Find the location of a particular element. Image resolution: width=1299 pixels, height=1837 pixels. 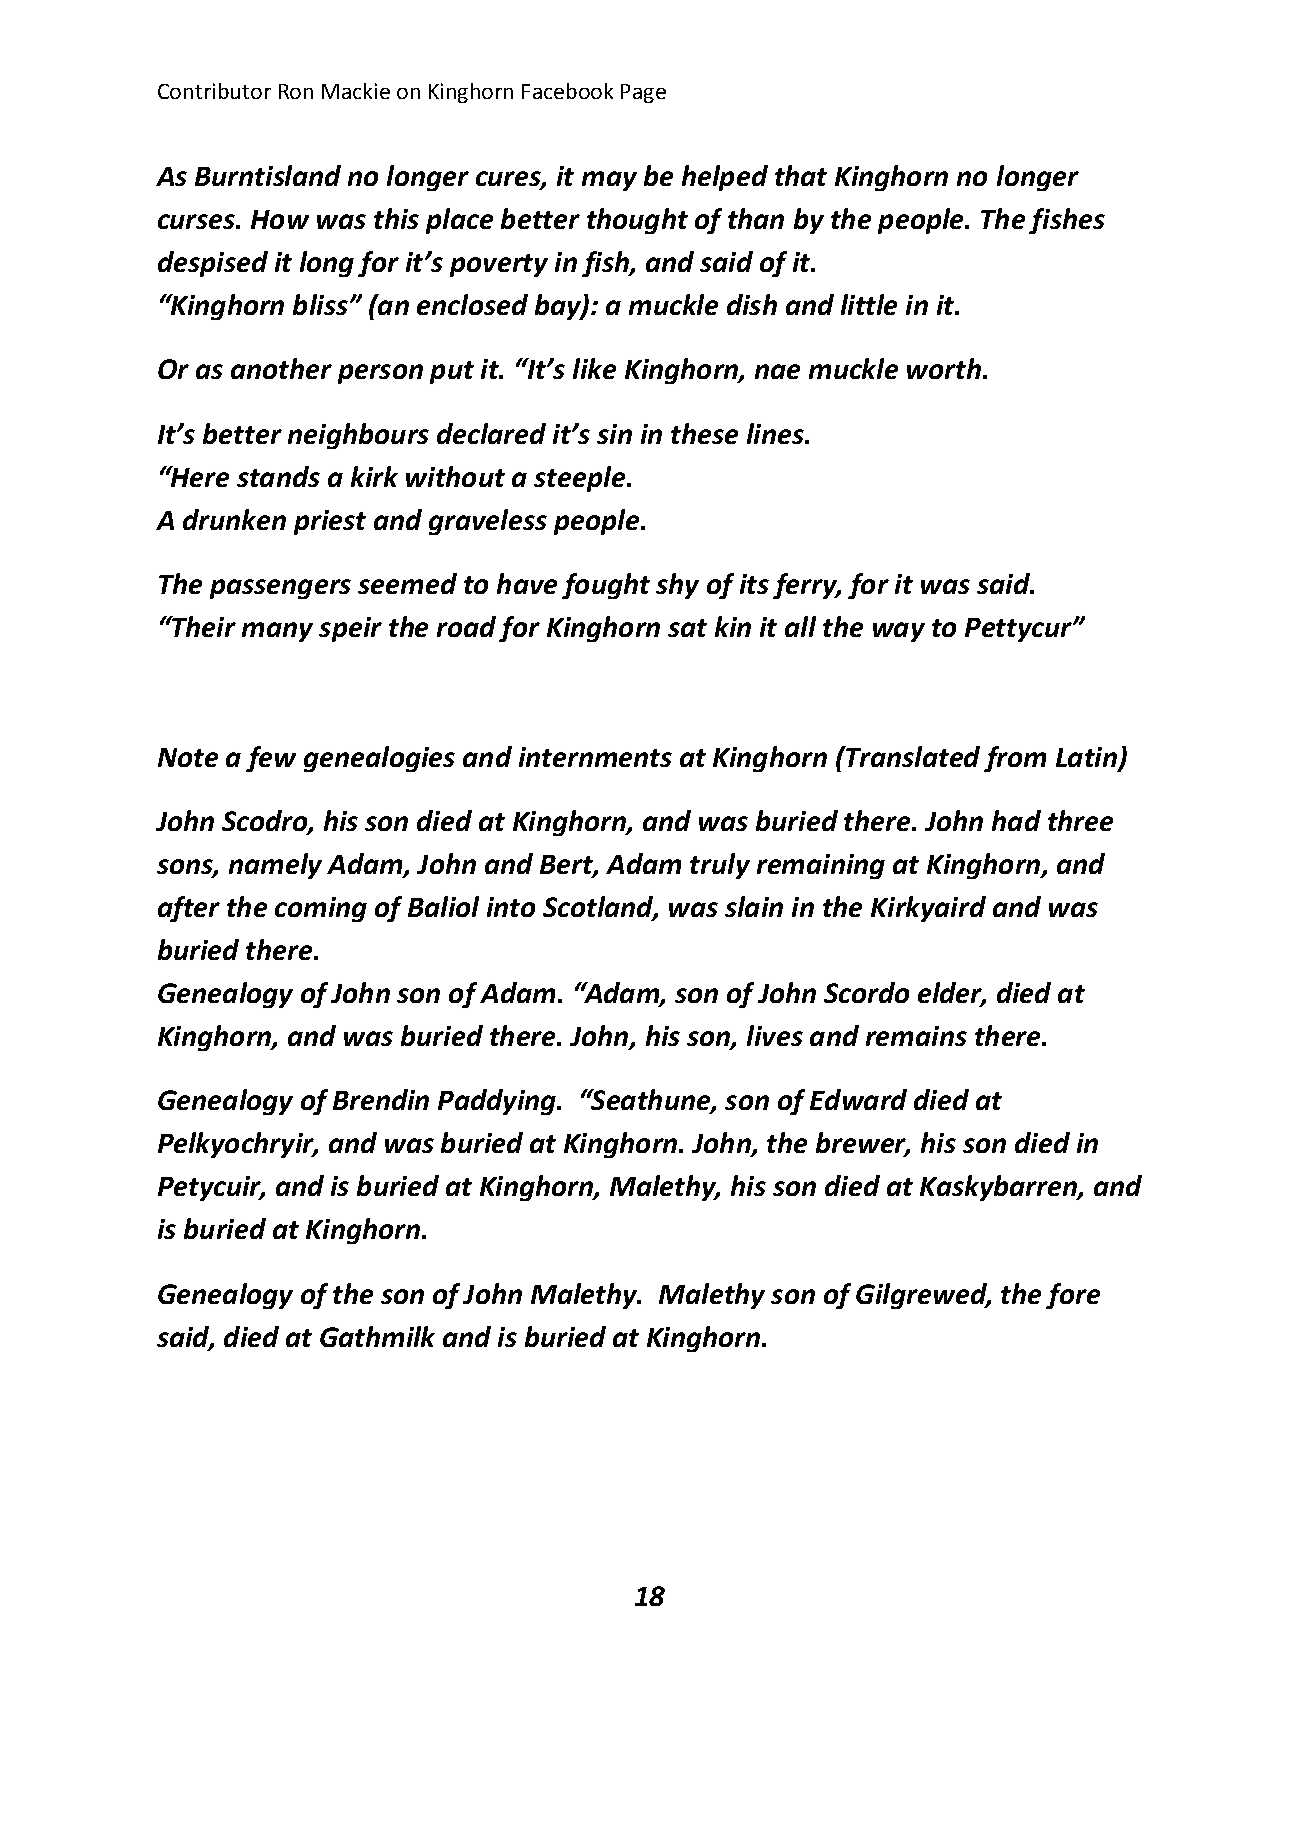

Edward is located at coordinates (858, 1099).
